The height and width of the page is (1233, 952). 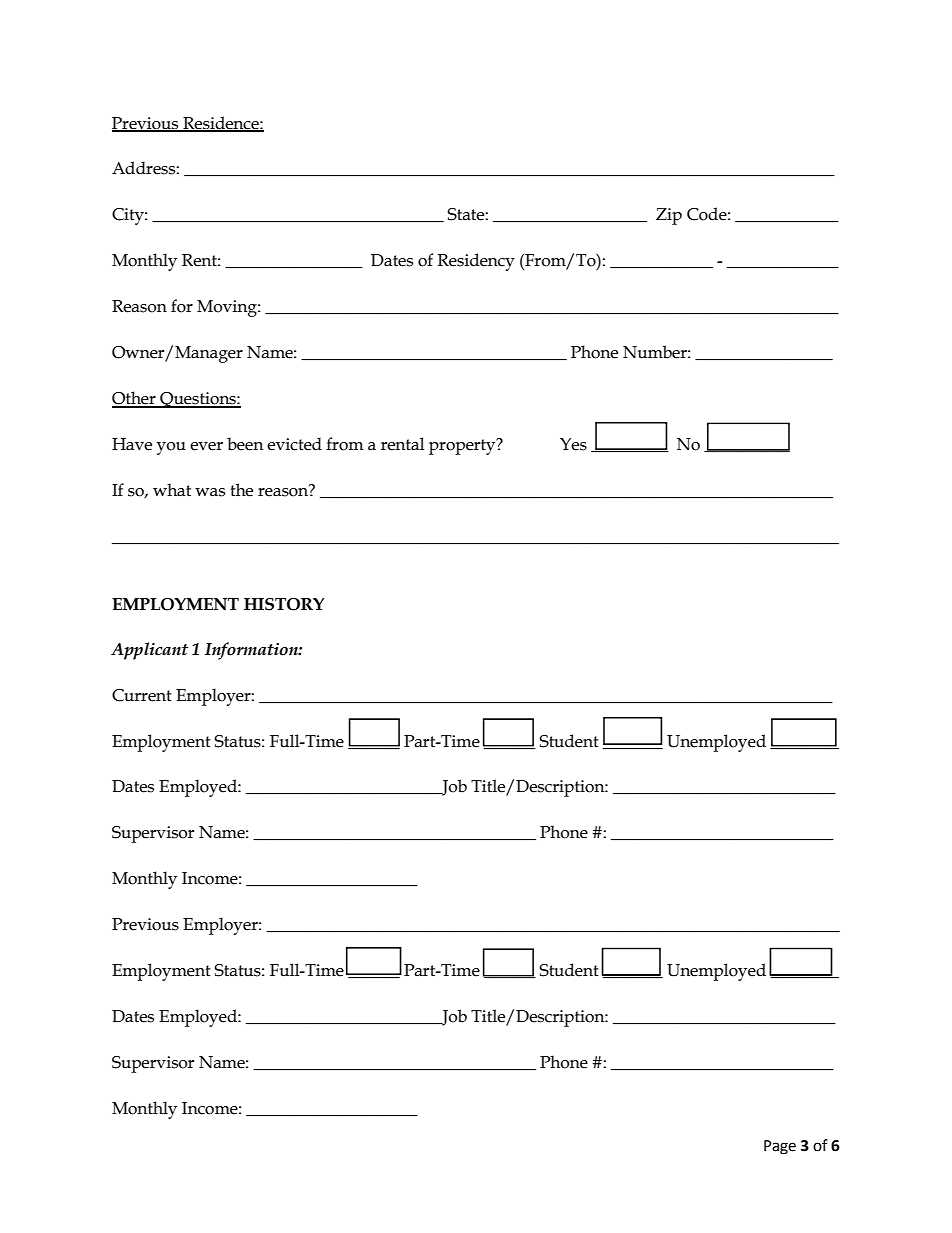 I want to click on Yes, so click(x=573, y=444).
